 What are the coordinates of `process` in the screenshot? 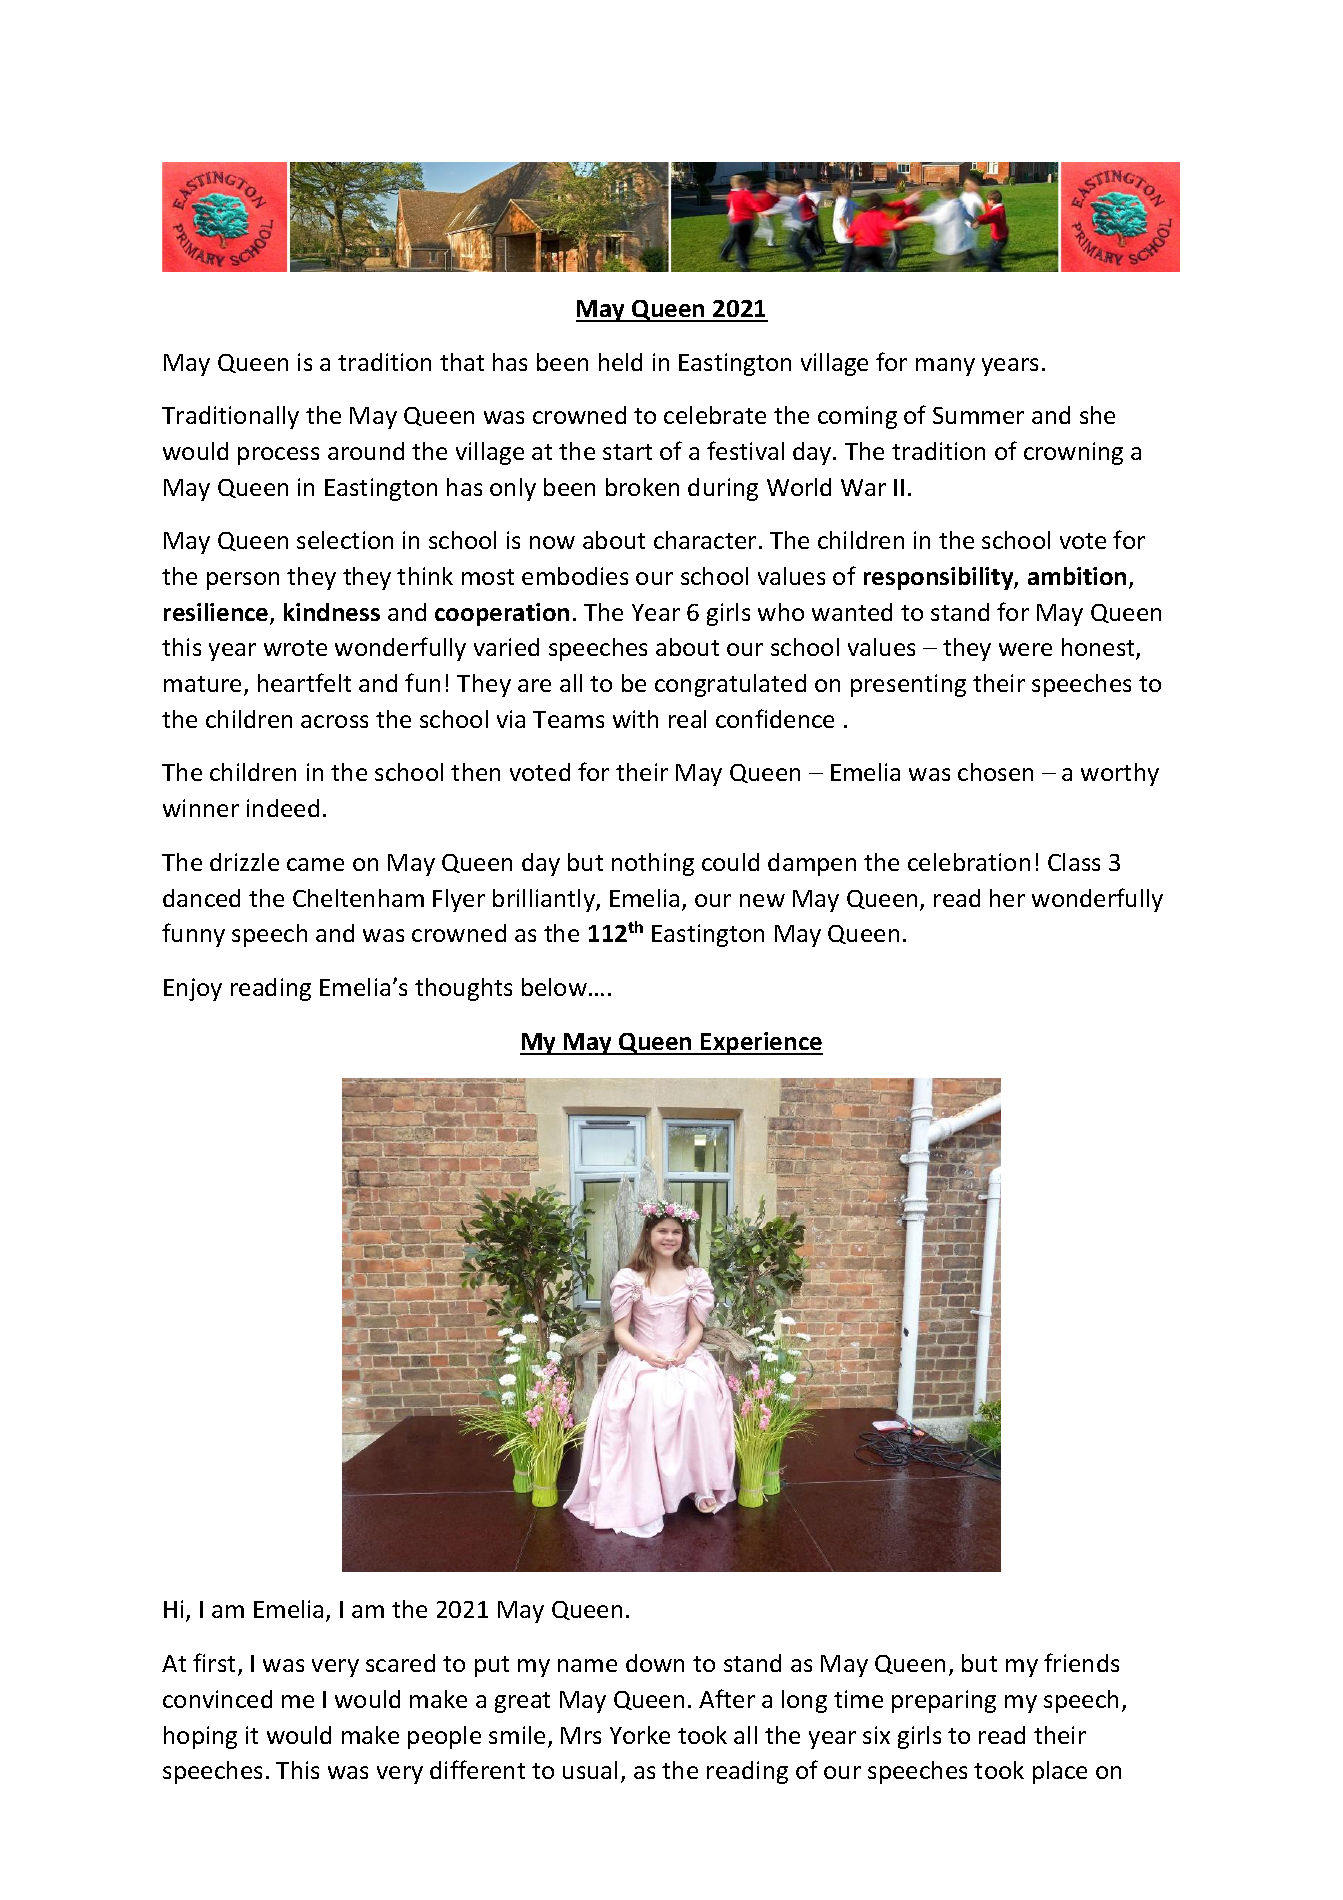 It's located at (278, 456).
